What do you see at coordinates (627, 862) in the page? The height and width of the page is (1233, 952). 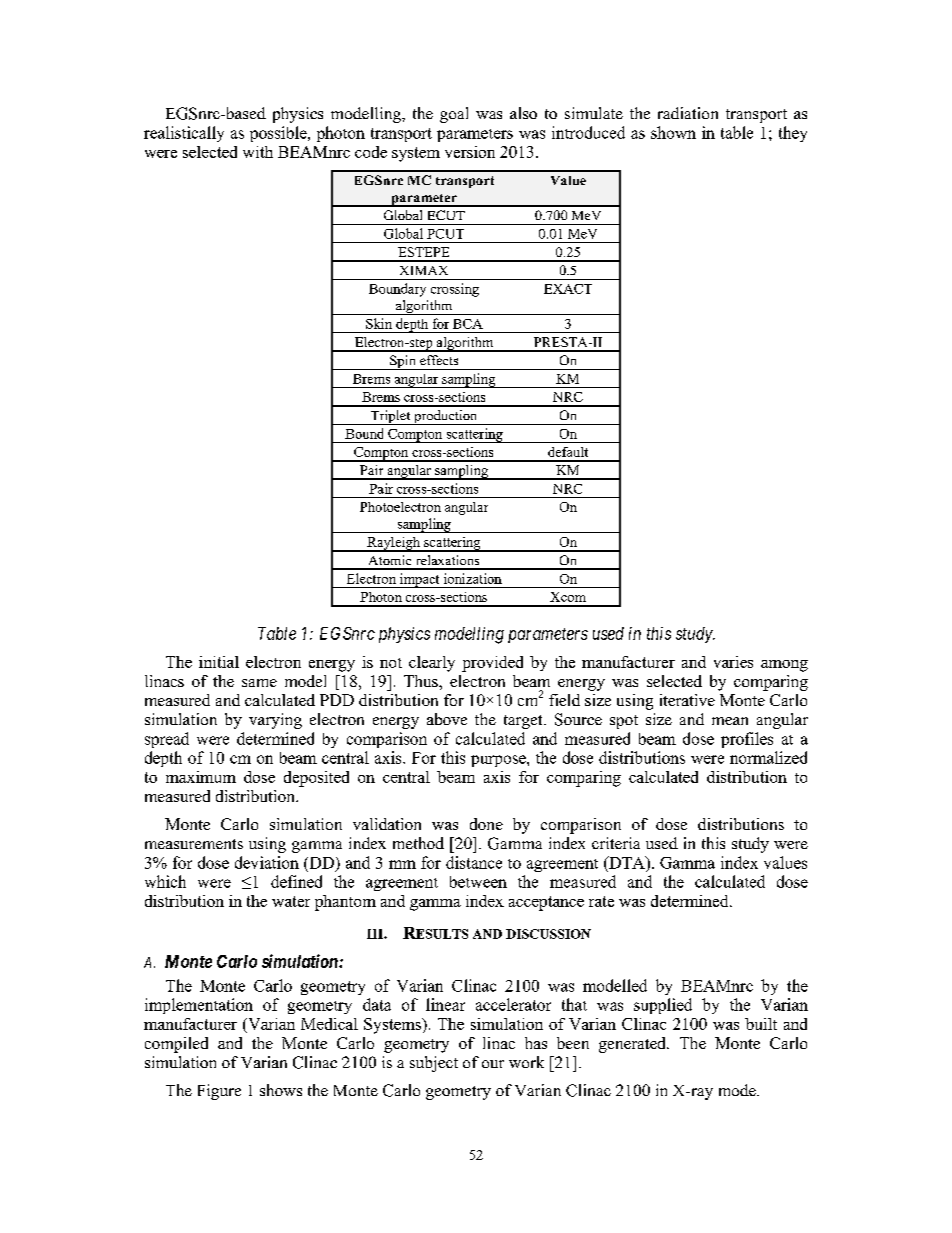 I see `DTA` at bounding box center [627, 862].
